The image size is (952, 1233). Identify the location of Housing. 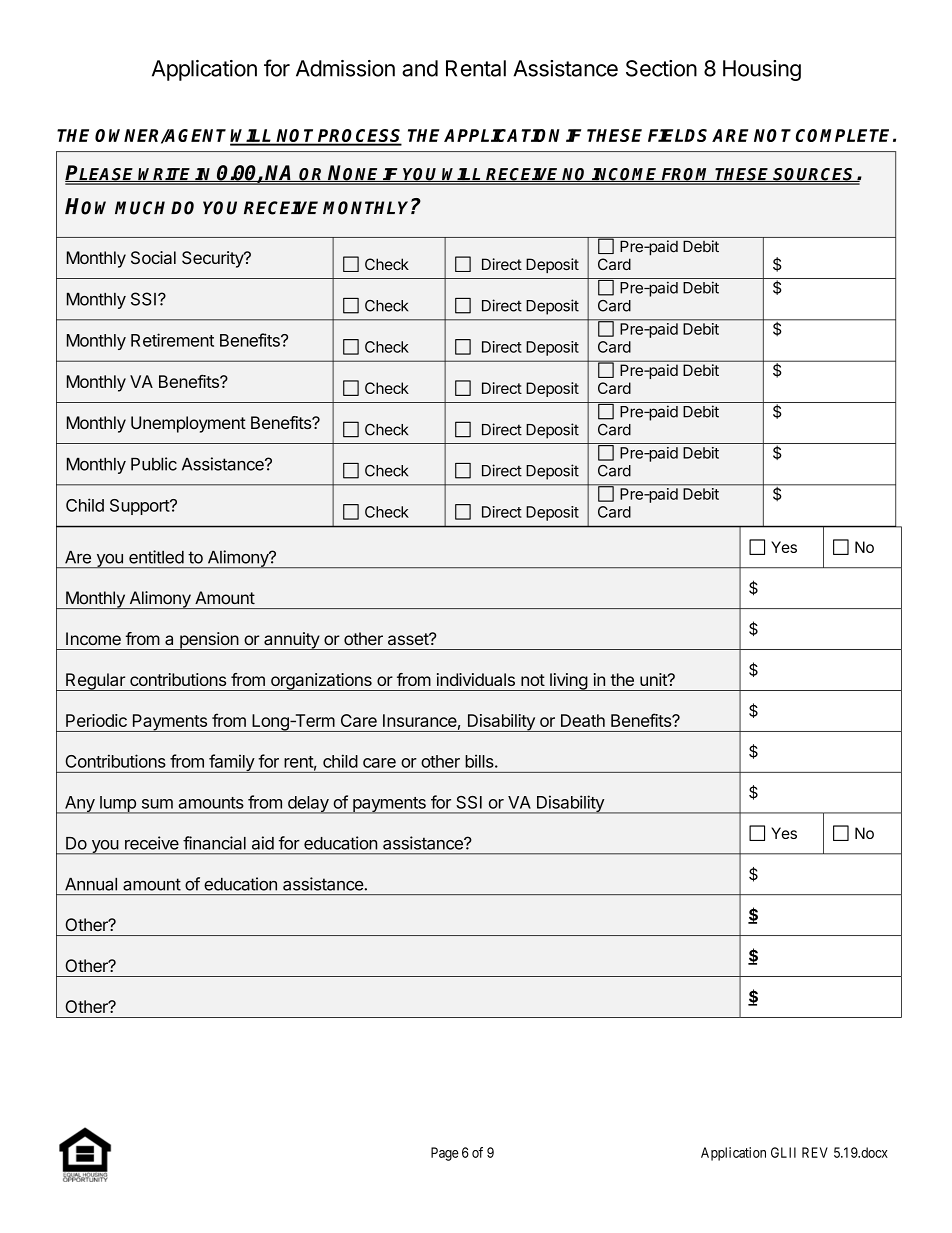
(762, 70).
